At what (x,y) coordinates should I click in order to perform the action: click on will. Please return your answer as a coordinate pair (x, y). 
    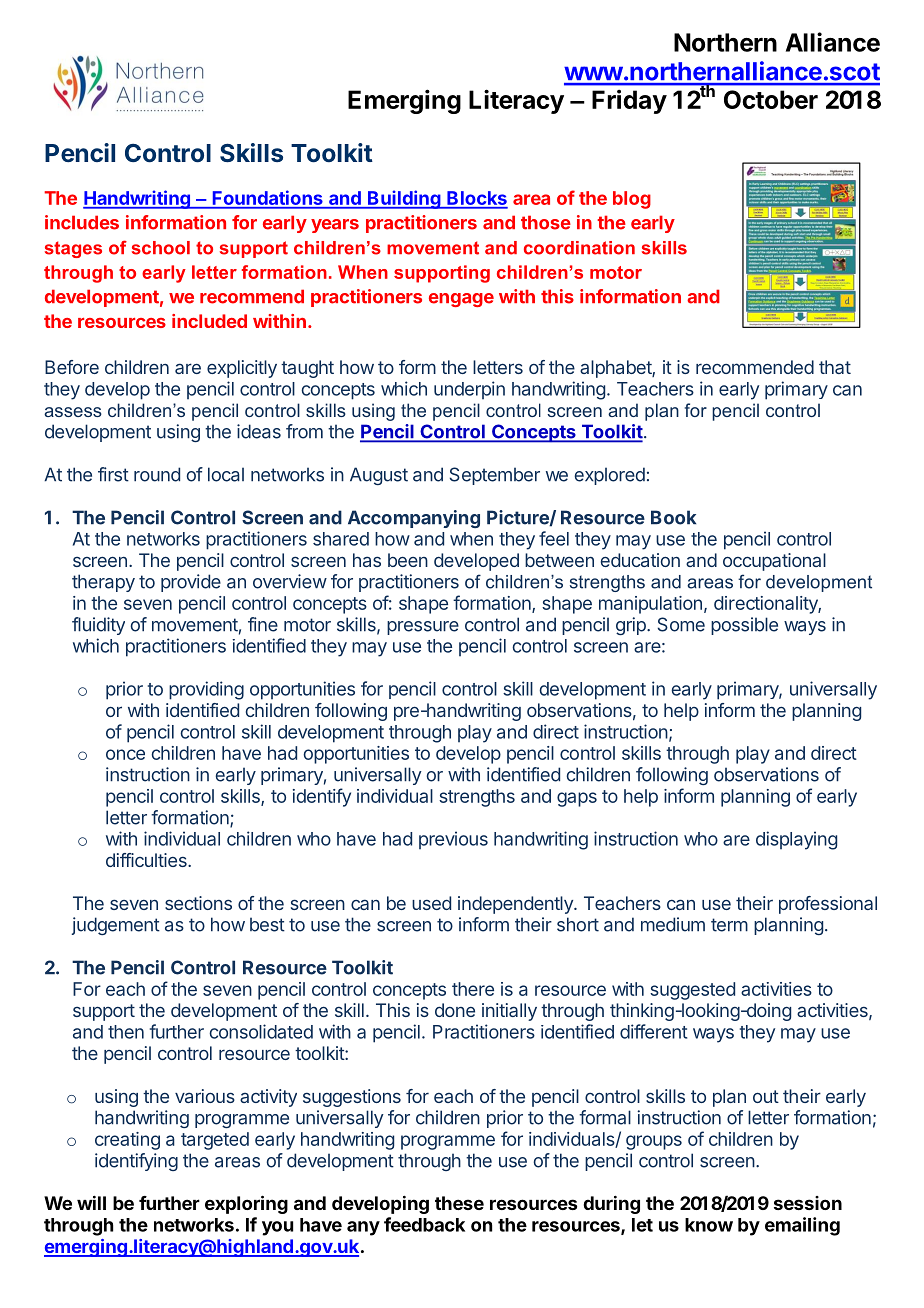
    Looking at the image, I should click on (91, 1202).
